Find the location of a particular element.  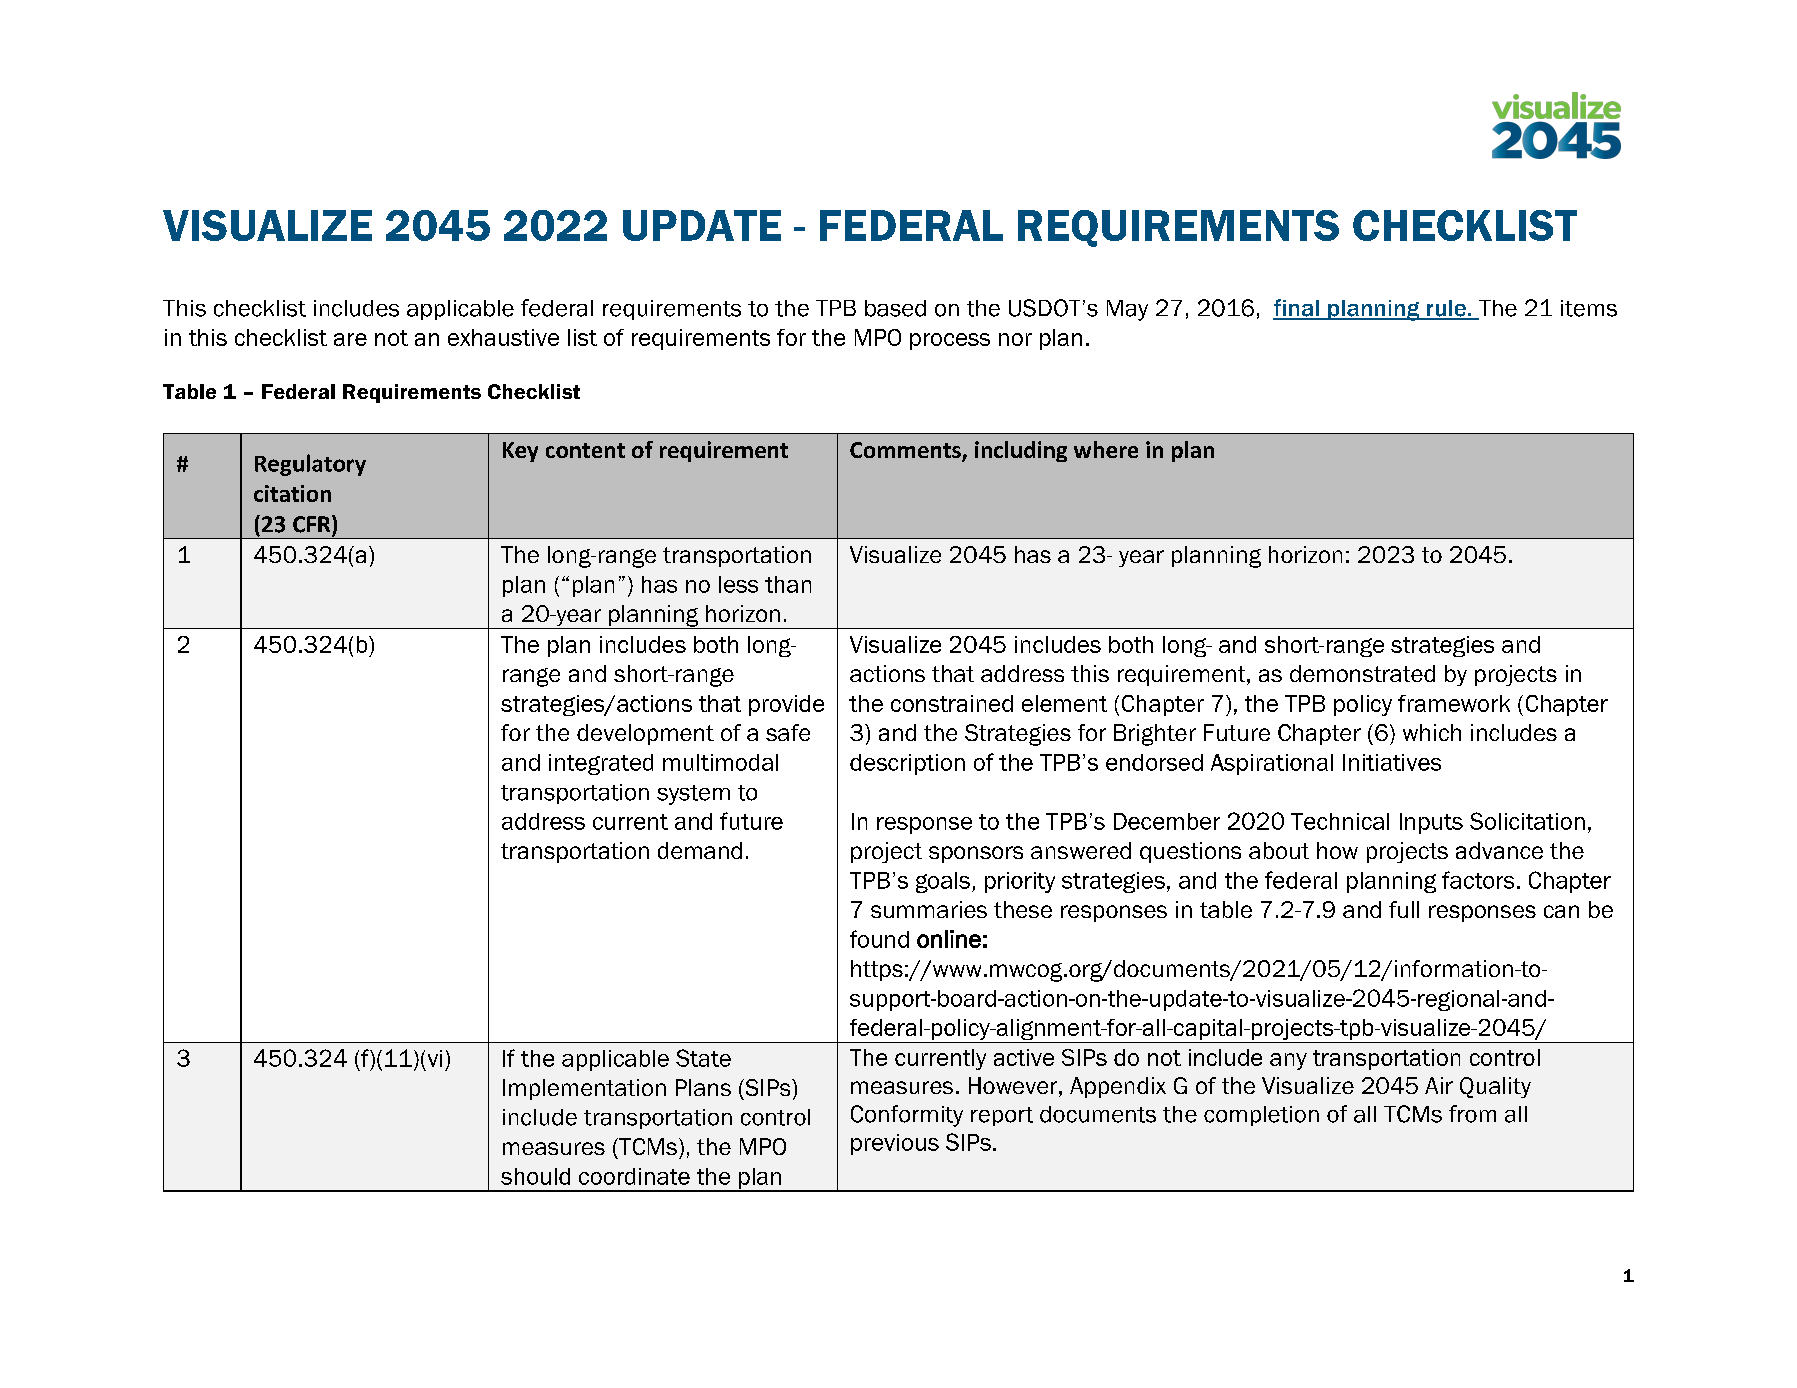

goals is located at coordinates (943, 882).
